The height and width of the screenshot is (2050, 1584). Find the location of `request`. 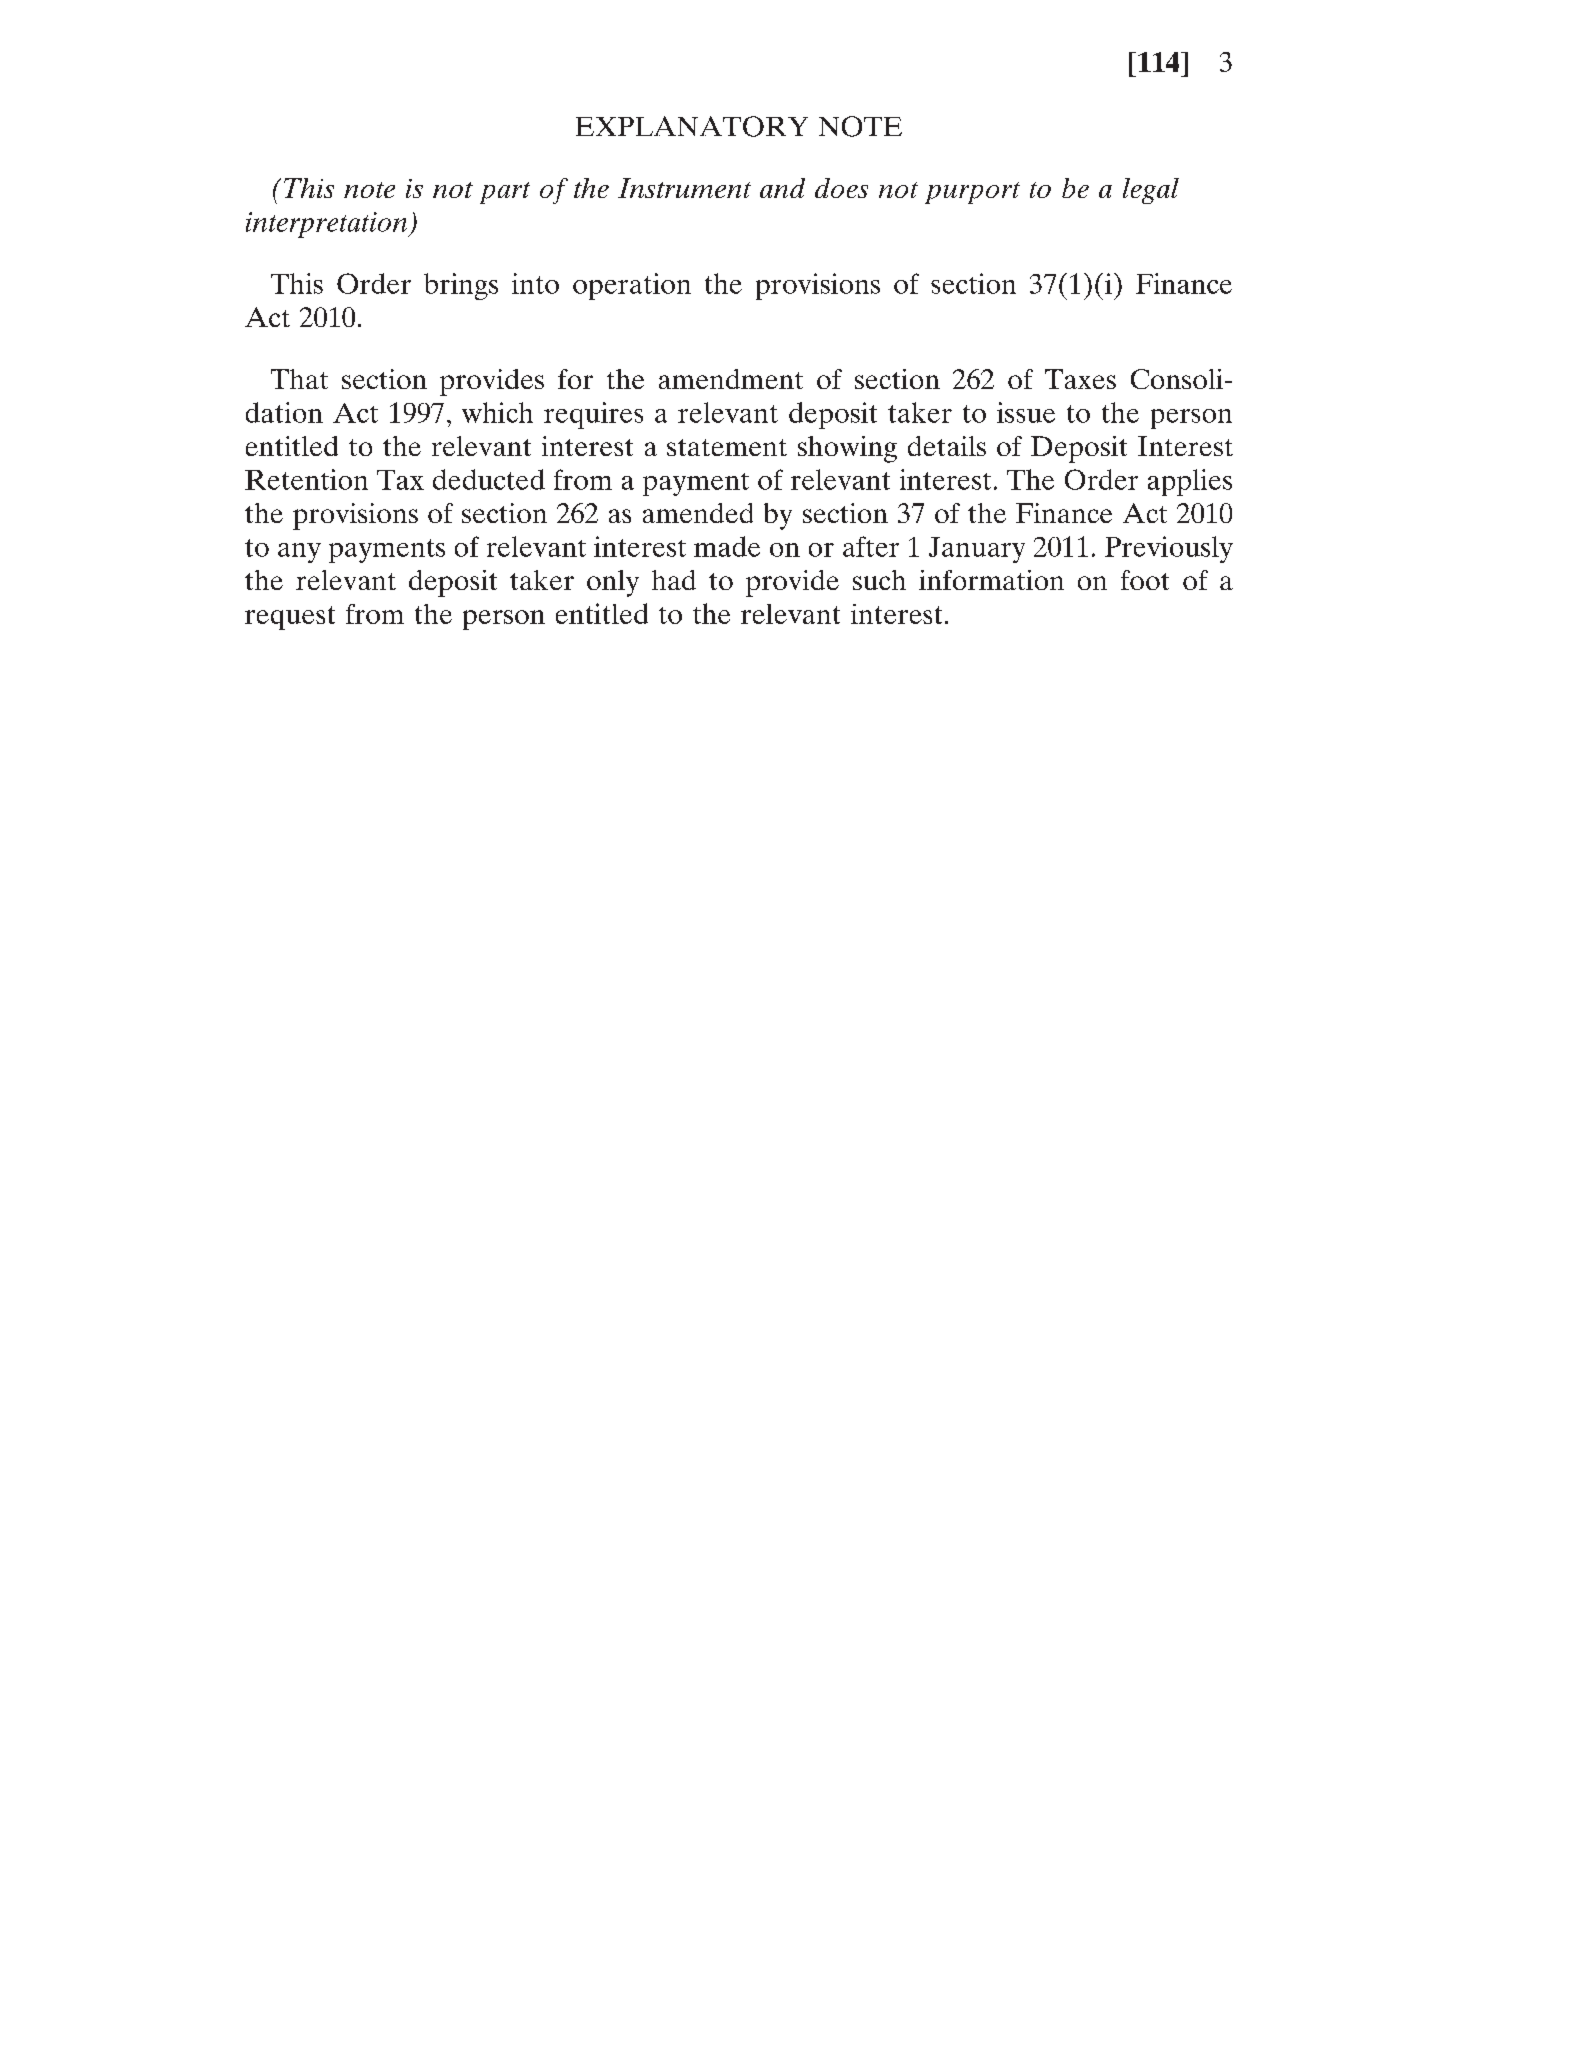

request is located at coordinates (290, 618).
